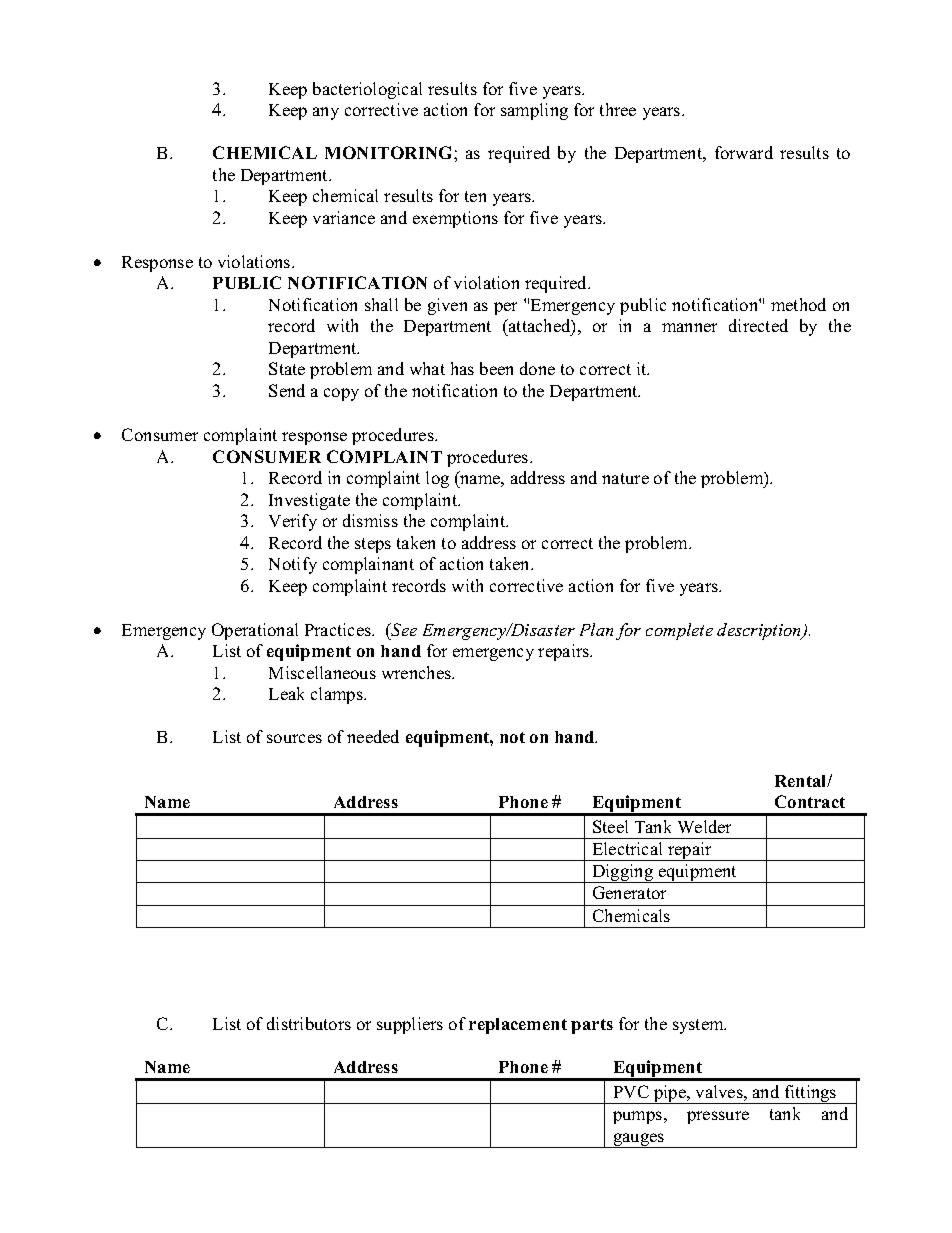  Describe the element at coordinates (339, 629) in the page. I see `Practices` at that location.
